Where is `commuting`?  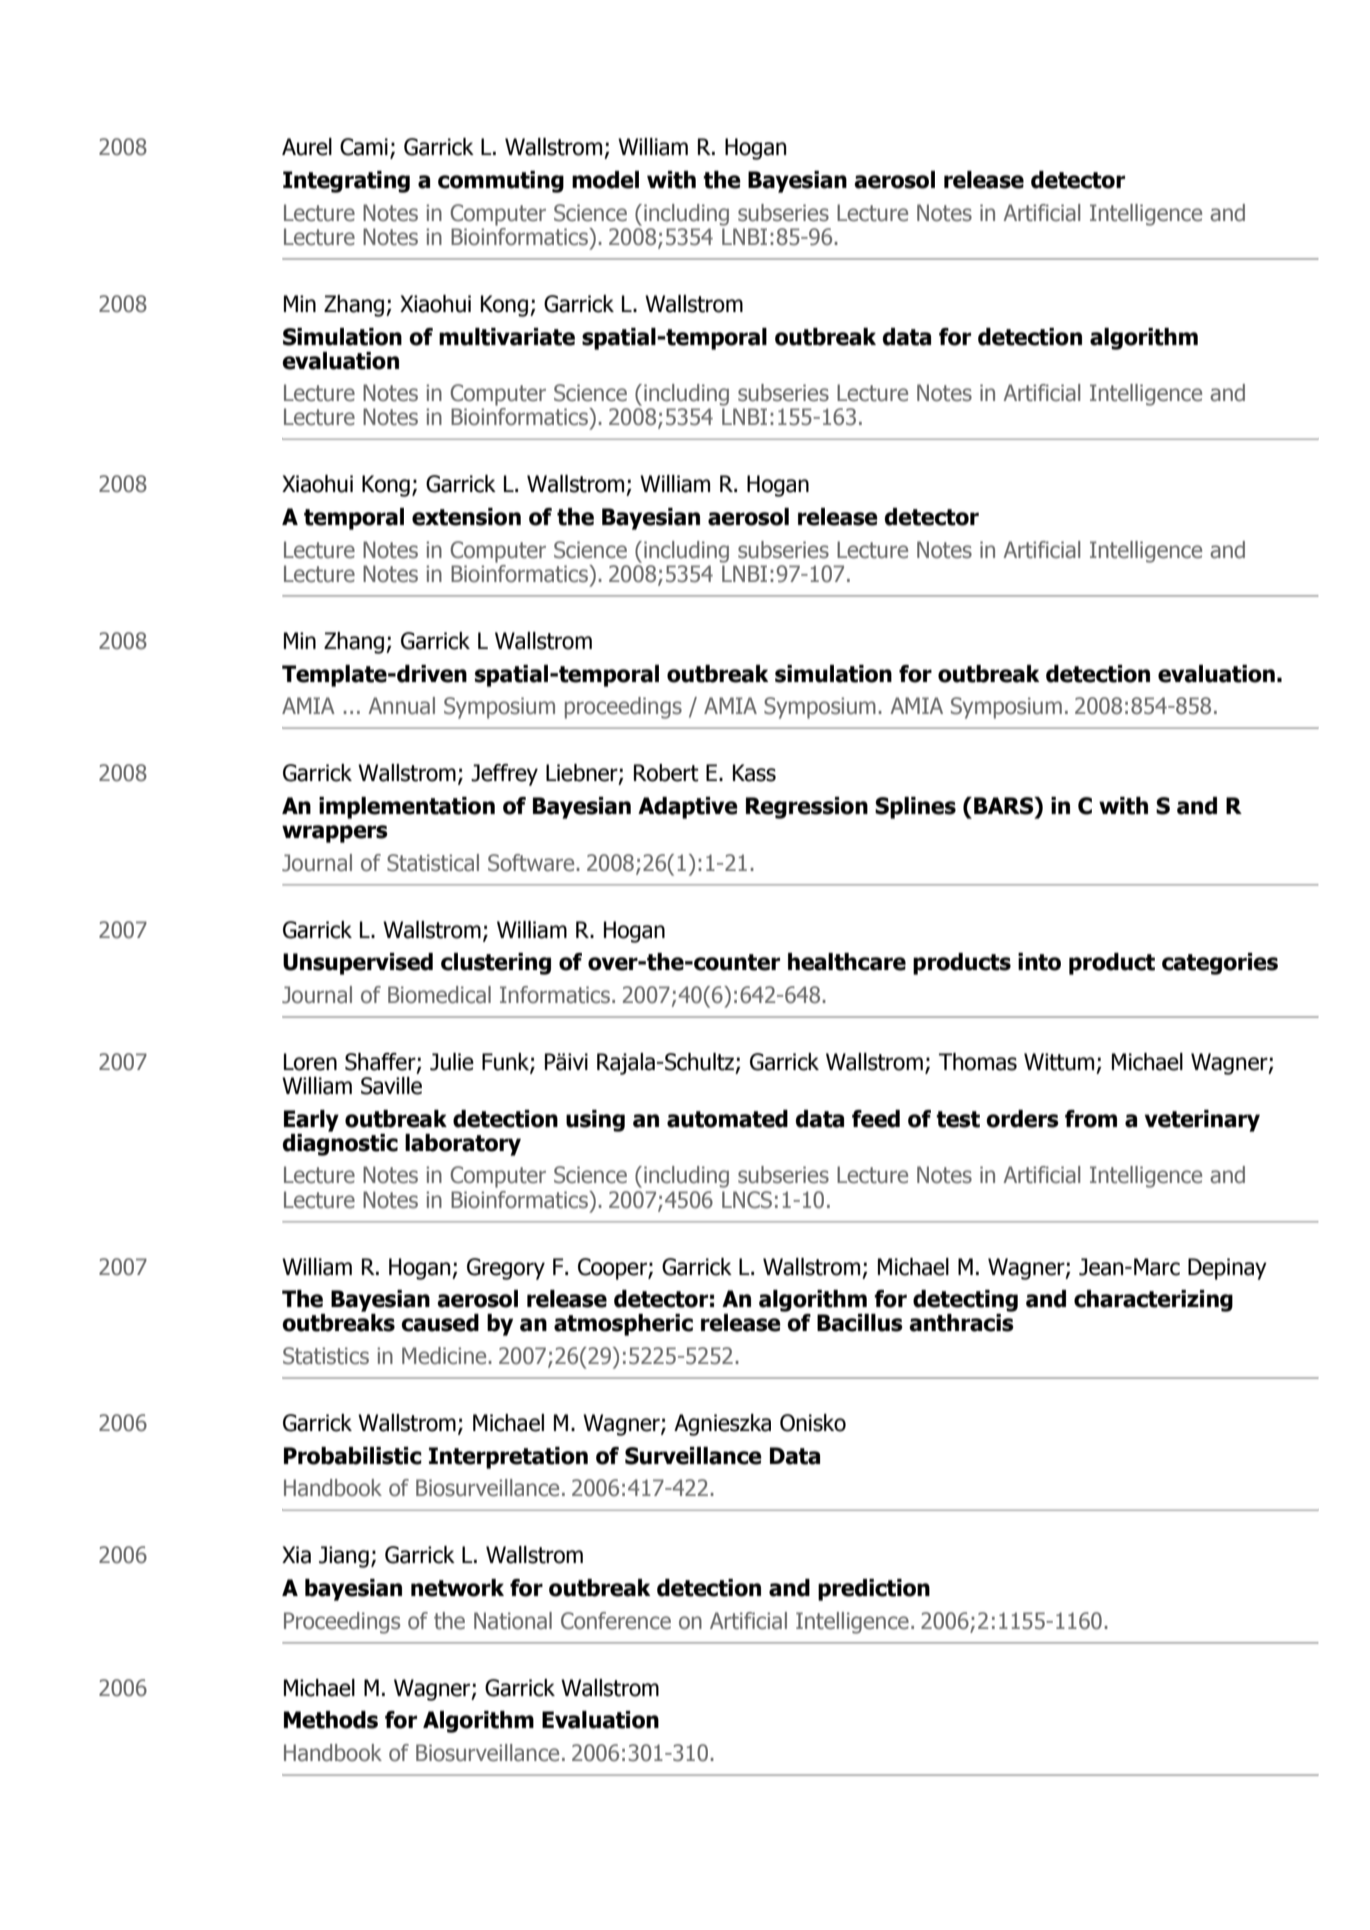
commuting is located at coordinates (501, 182).
